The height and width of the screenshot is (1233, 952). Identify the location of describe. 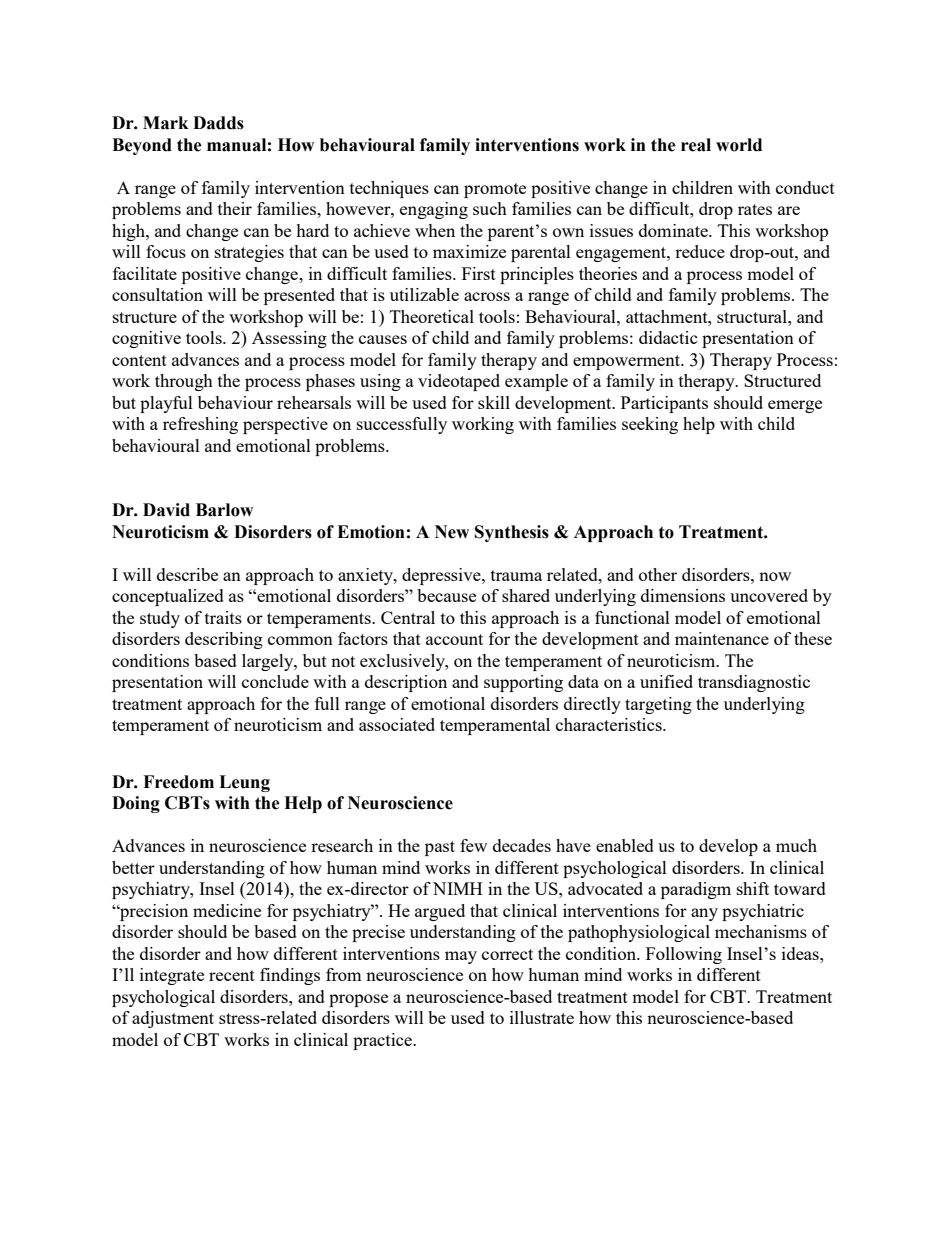
(187, 574).
